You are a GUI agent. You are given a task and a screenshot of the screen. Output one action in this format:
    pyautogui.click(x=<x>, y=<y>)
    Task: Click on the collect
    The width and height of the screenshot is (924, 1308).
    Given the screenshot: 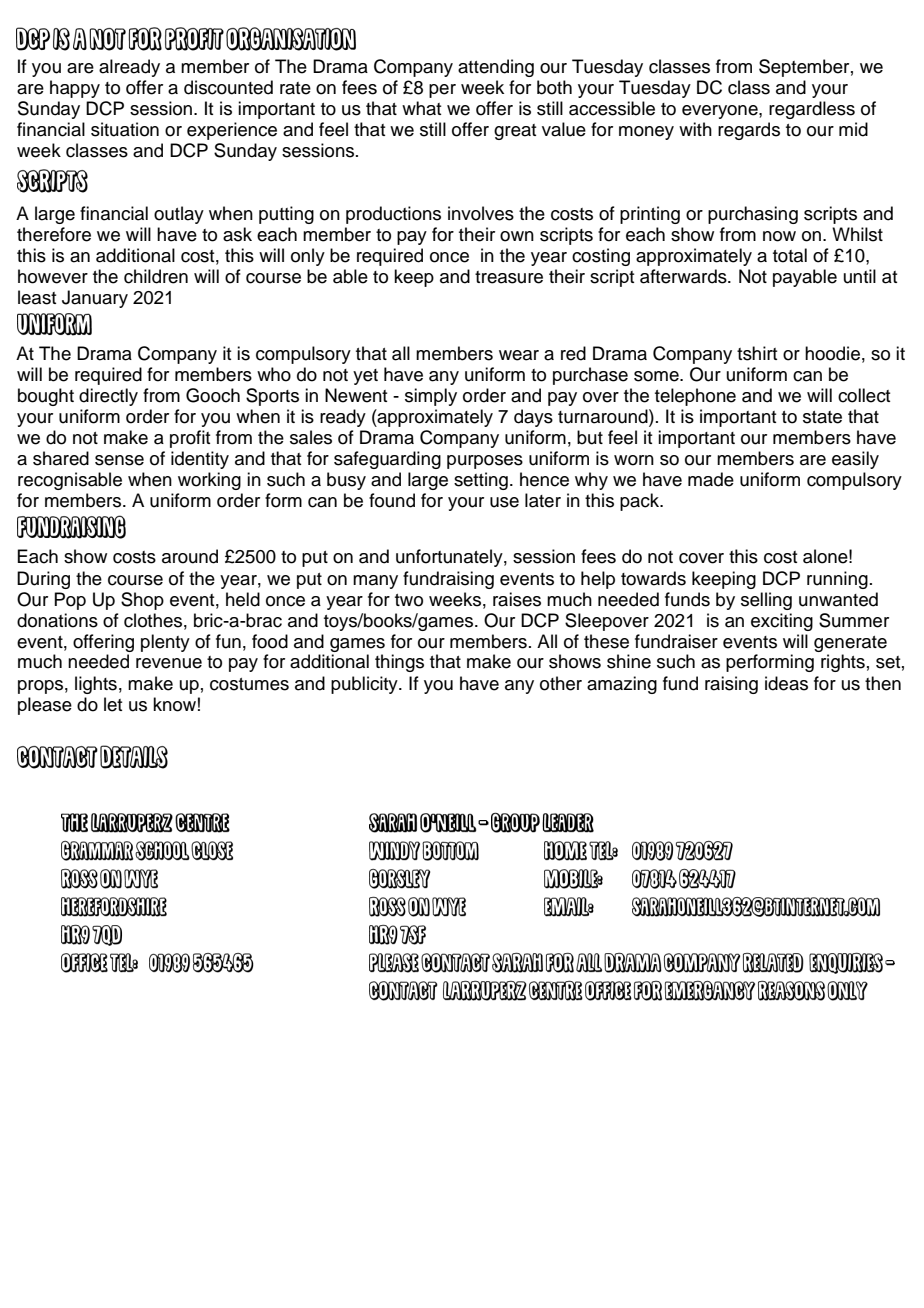 What is the action you would take?
    pyautogui.click(x=864, y=395)
